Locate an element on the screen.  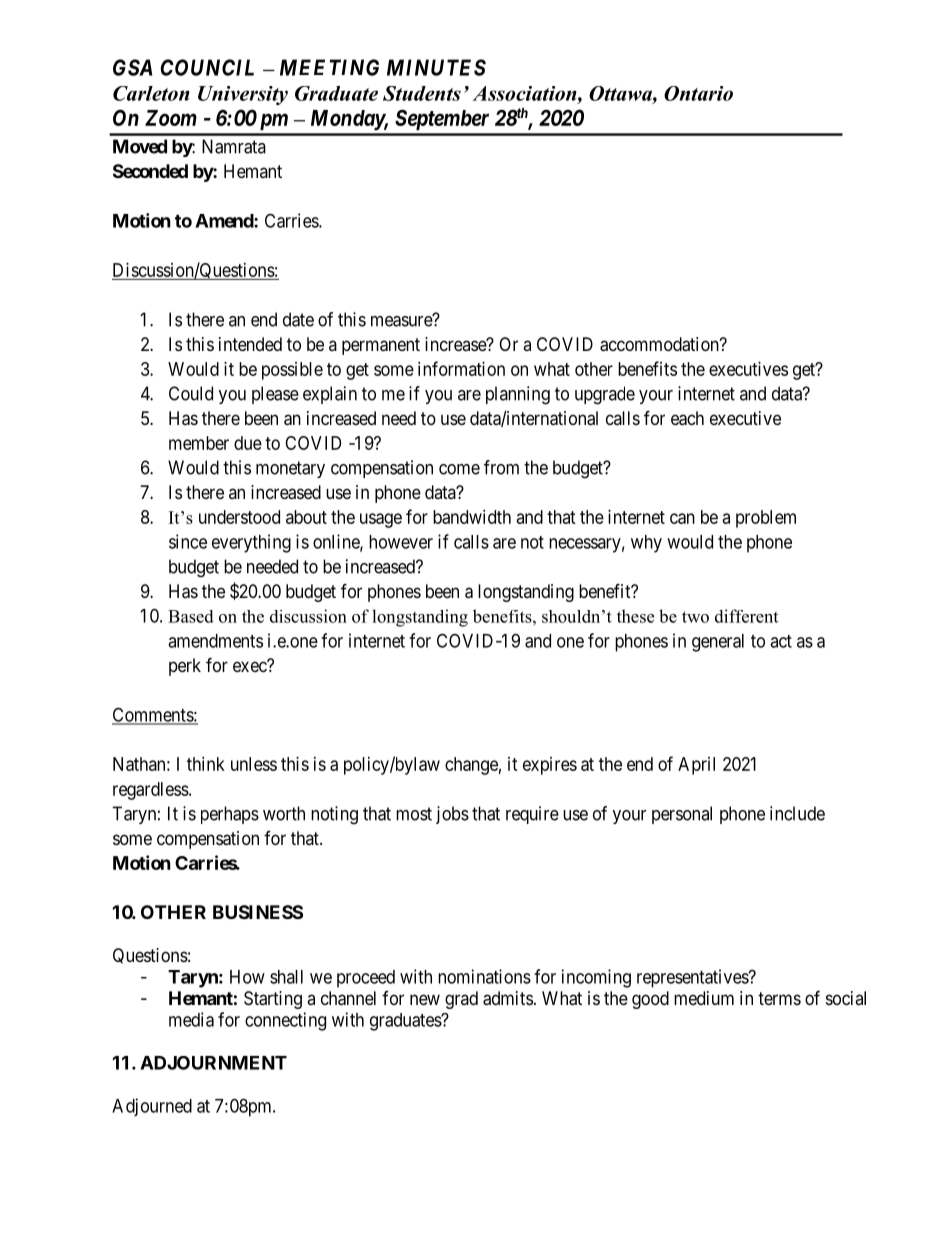
problem is located at coordinates (766, 519).
